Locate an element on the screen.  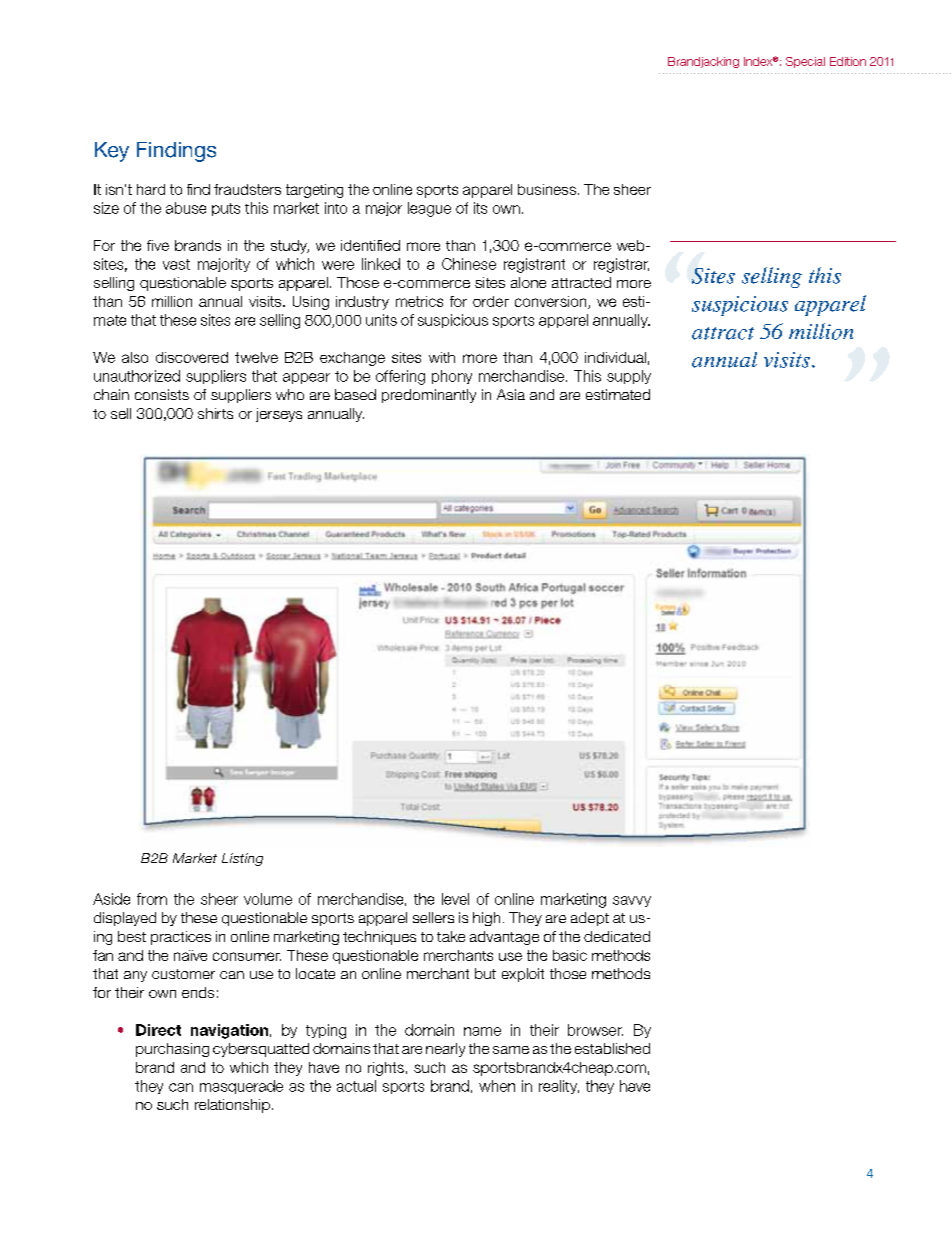
Special is located at coordinates (805, 62).
